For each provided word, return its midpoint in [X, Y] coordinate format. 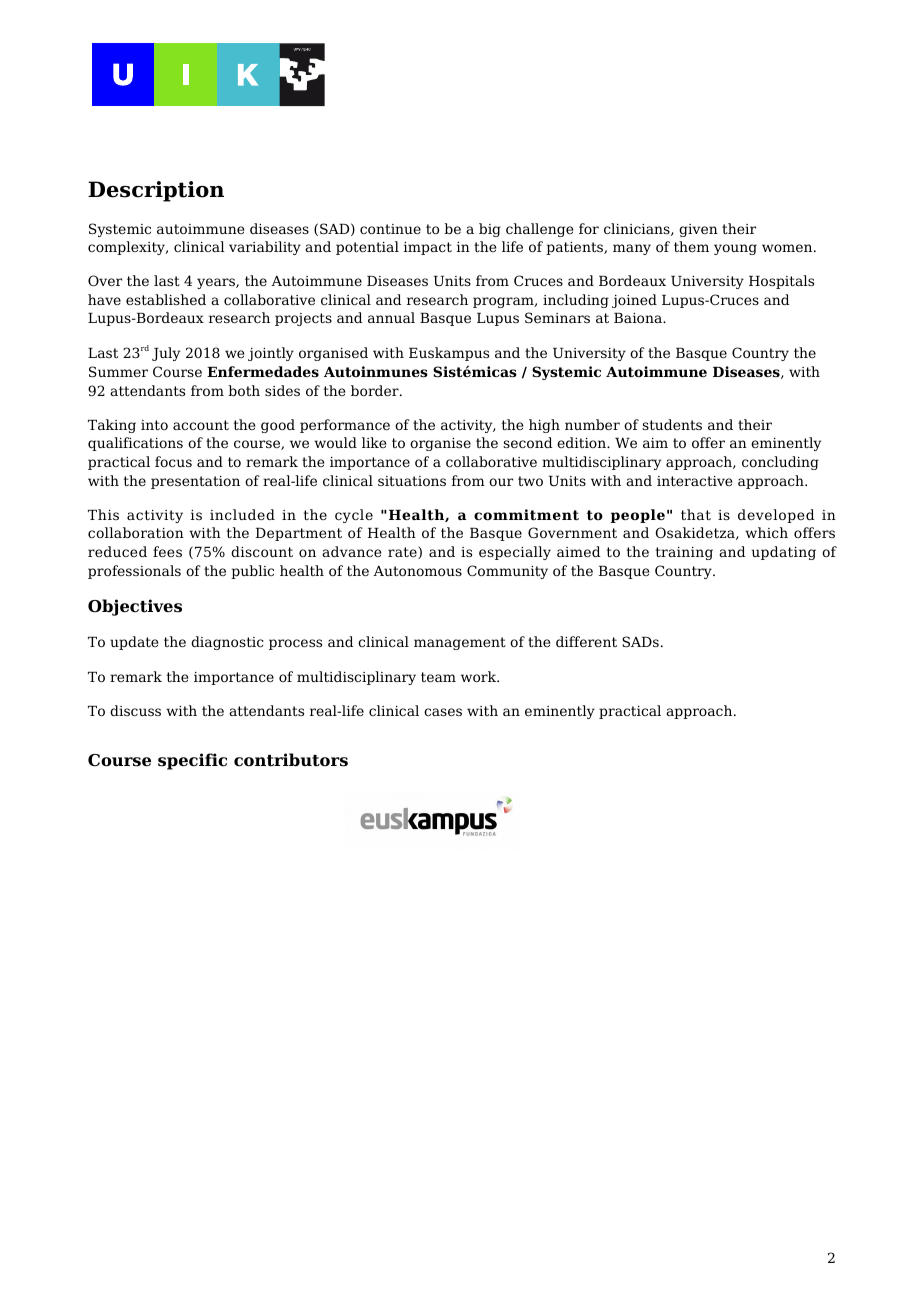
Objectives [135, 607]
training [684, 553]
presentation [195, 482]
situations [412, 481]
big [490, 230]
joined [634, 301]
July [166, 354]
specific [192, 761]
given [698, 230]
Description [156, 191]
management [460, 643]
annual [391, 317]
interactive [694, 481]
